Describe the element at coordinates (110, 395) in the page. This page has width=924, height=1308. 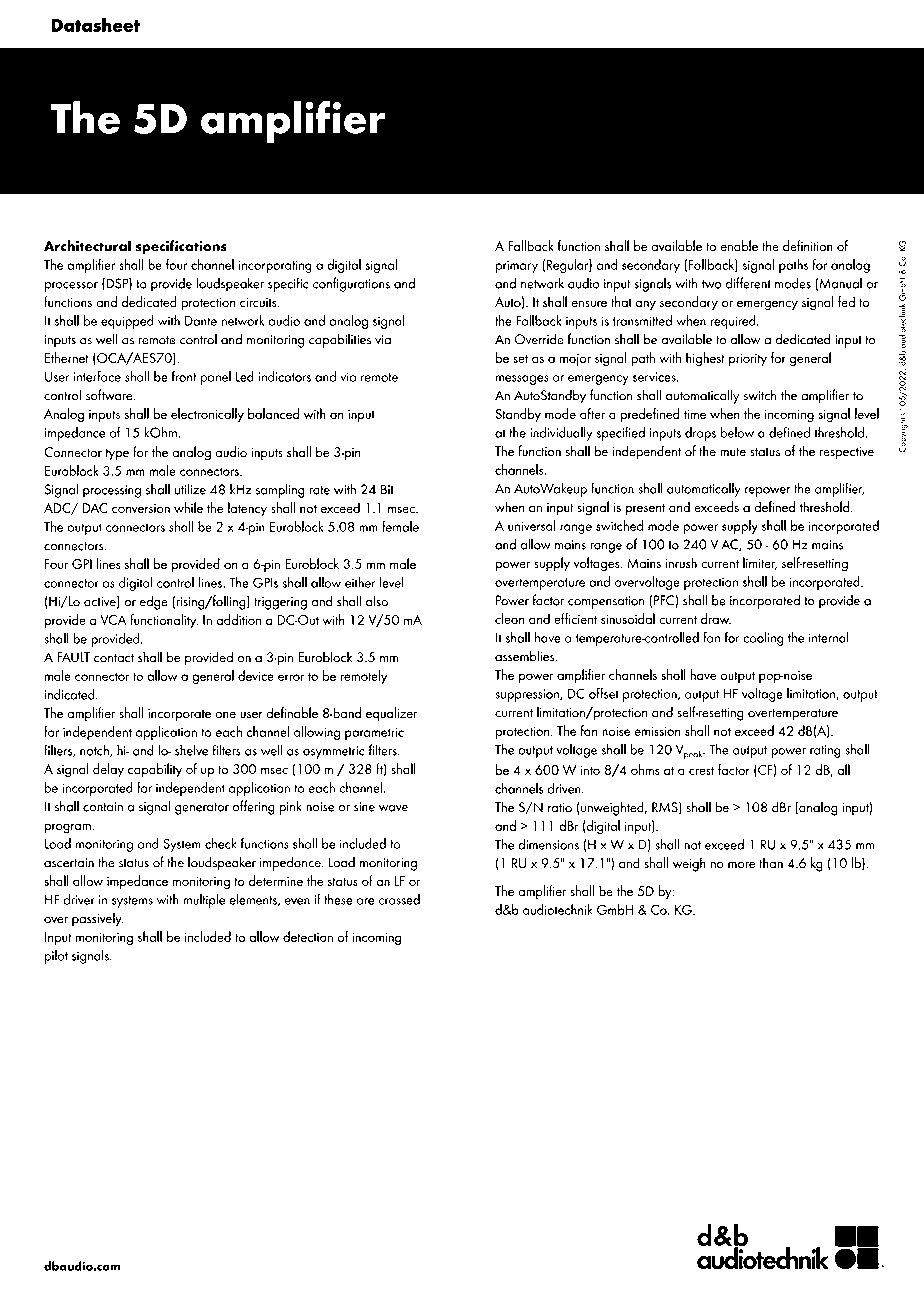
I see `software` at that location.
